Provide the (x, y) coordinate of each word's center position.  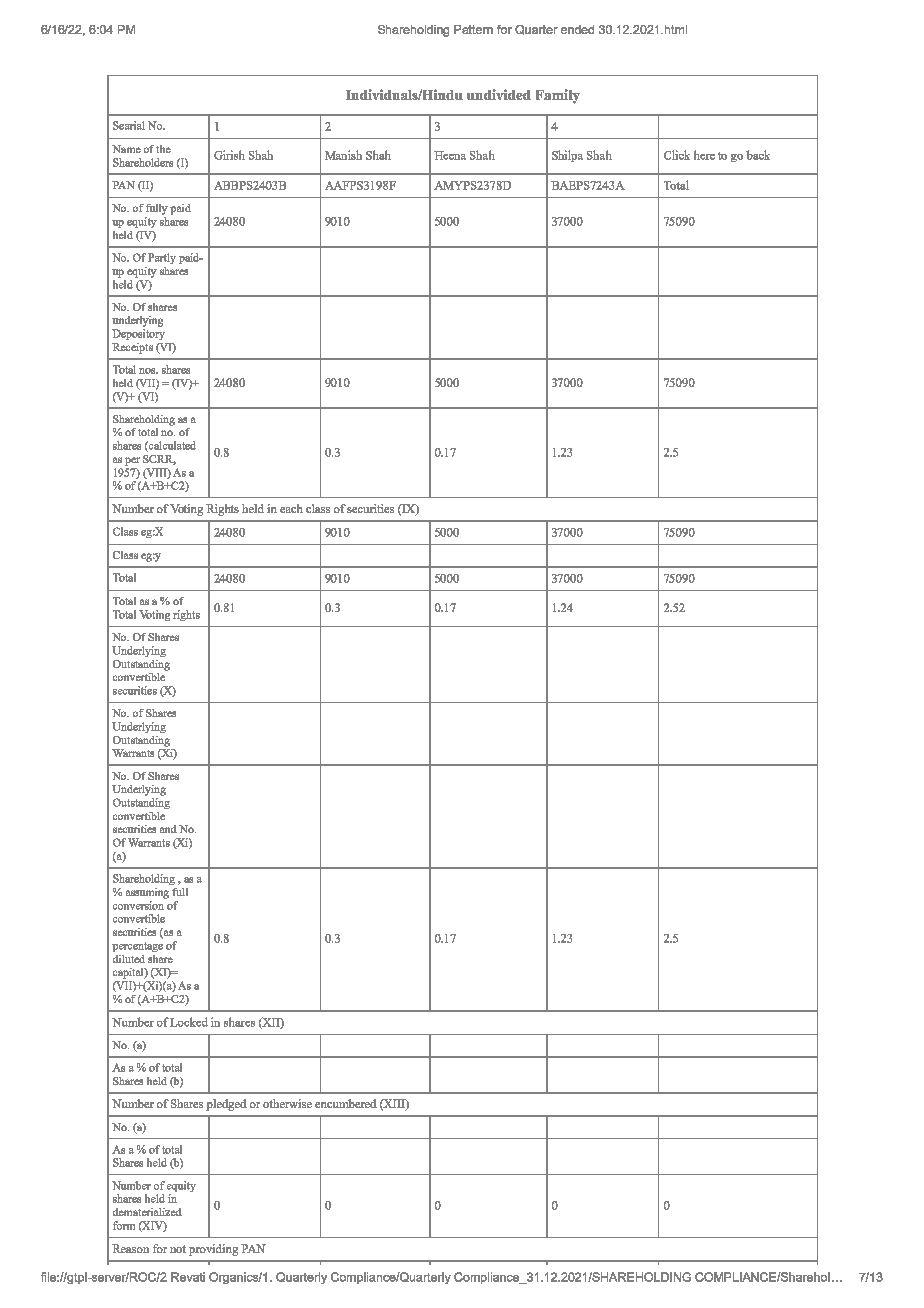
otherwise (287, 1103)
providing (213, 1250)
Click (677, 155)
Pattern (473, 29)
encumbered (346, 1103)
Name (126, 149)
